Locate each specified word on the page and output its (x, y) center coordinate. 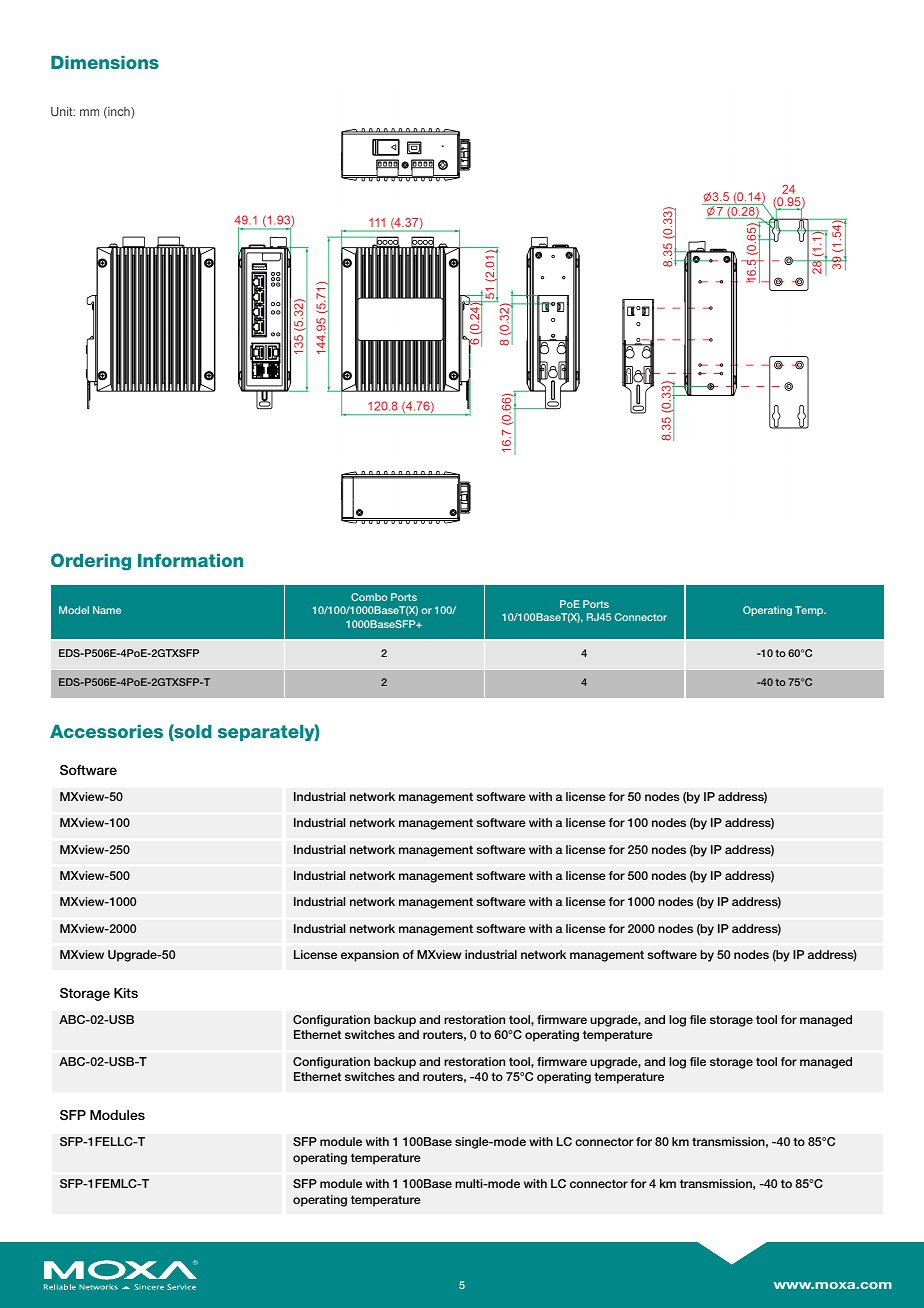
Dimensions (105, 62)
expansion (370, 956)
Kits (126, 993)
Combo (369, 597)
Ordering (91, 562)
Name (107, 610)
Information (190, 560)
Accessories (106, 731)
